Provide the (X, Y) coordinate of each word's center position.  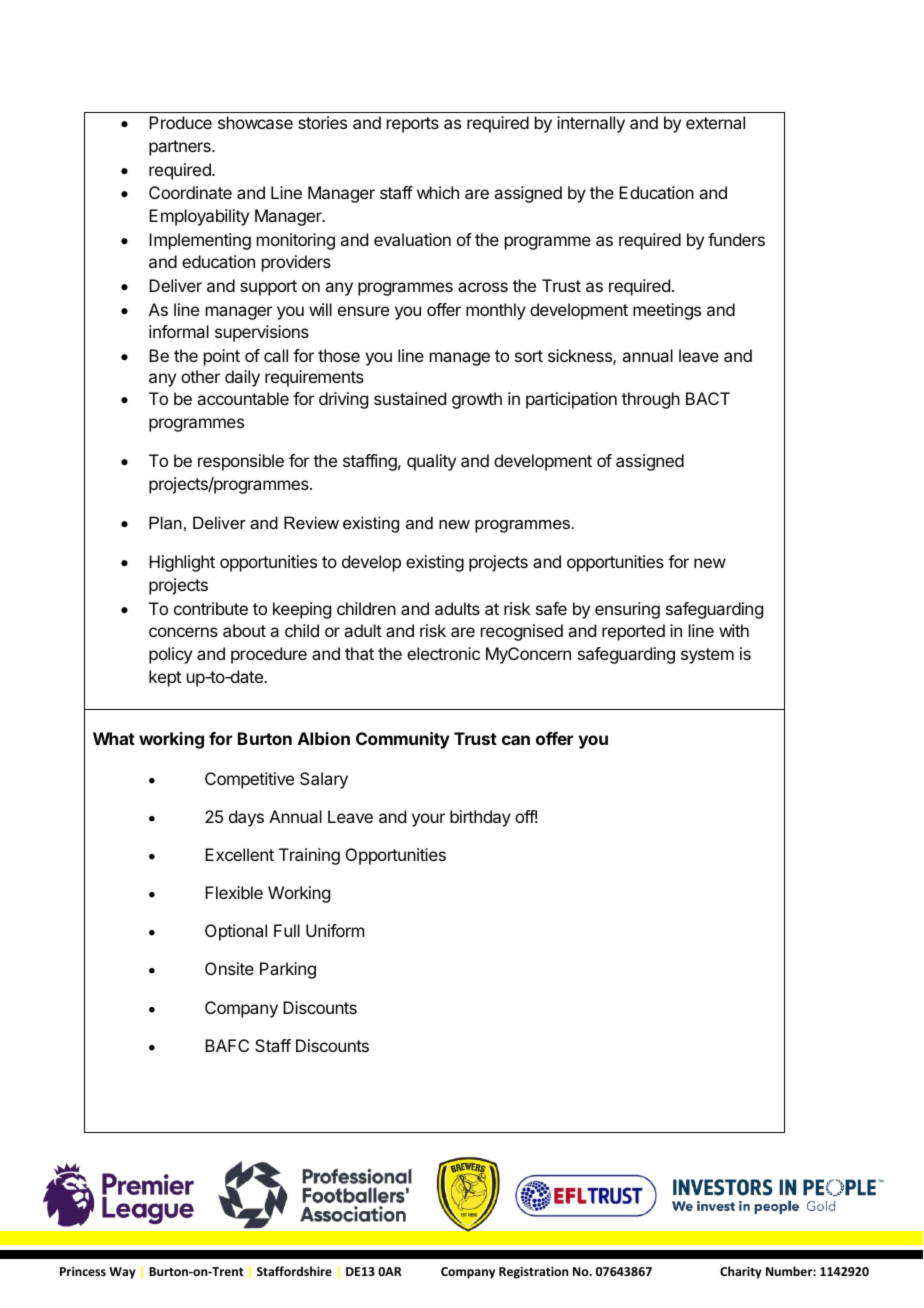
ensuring (627, 610)
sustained (410, 398)
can (516, 740)
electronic (443, 653)
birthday (480, 818)
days (246, 818)
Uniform (335, 930)
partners (181, 148)
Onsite (229, 968)
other (200, 376)
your (428, 820)
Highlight (182, 563)
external (715, 122)
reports (413, 125)
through (651, 400)
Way (122, 1273)
